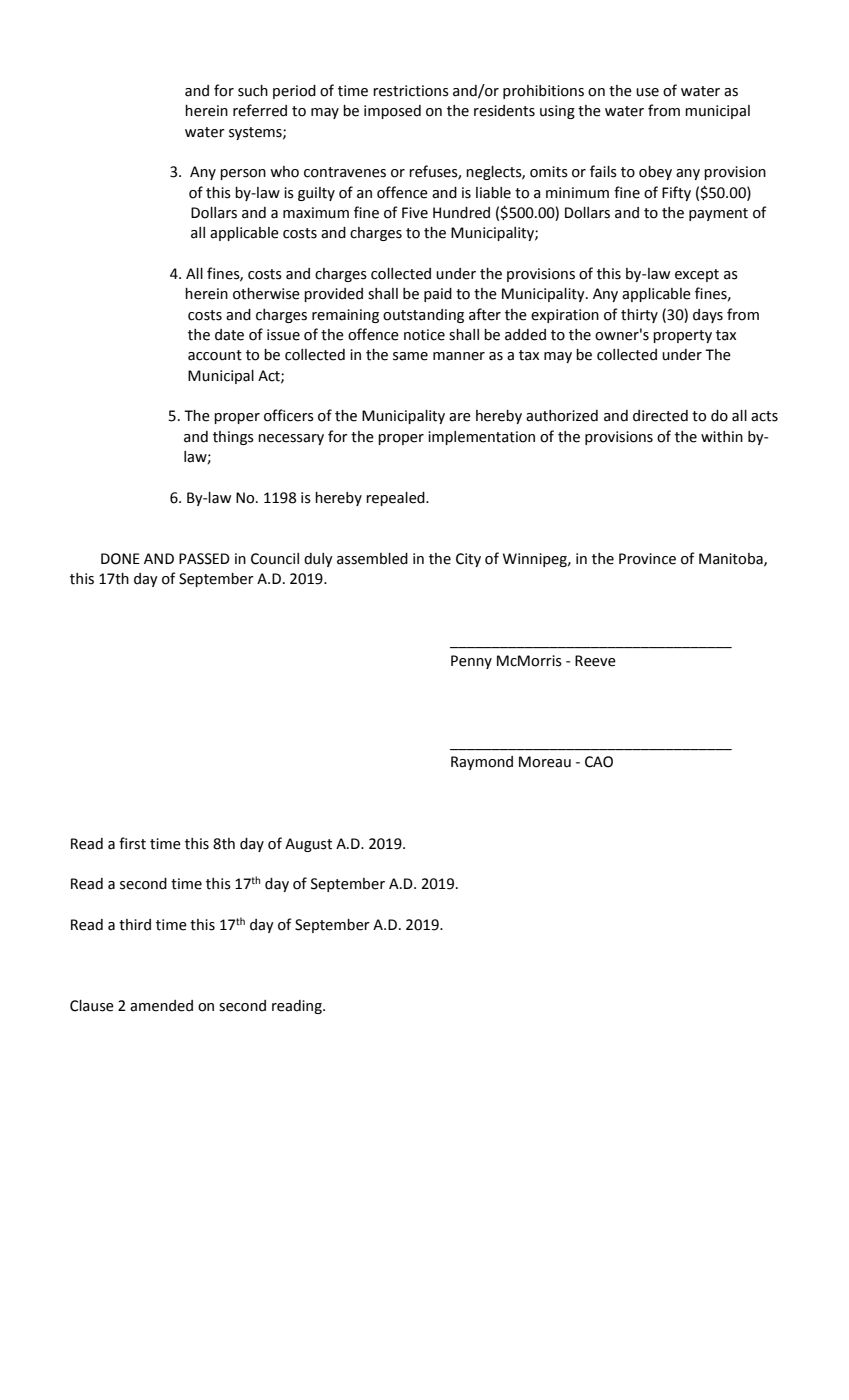  What do you see at coordinates (308, 845) in the image?
I see `August` at bounding box center [308, 845].
